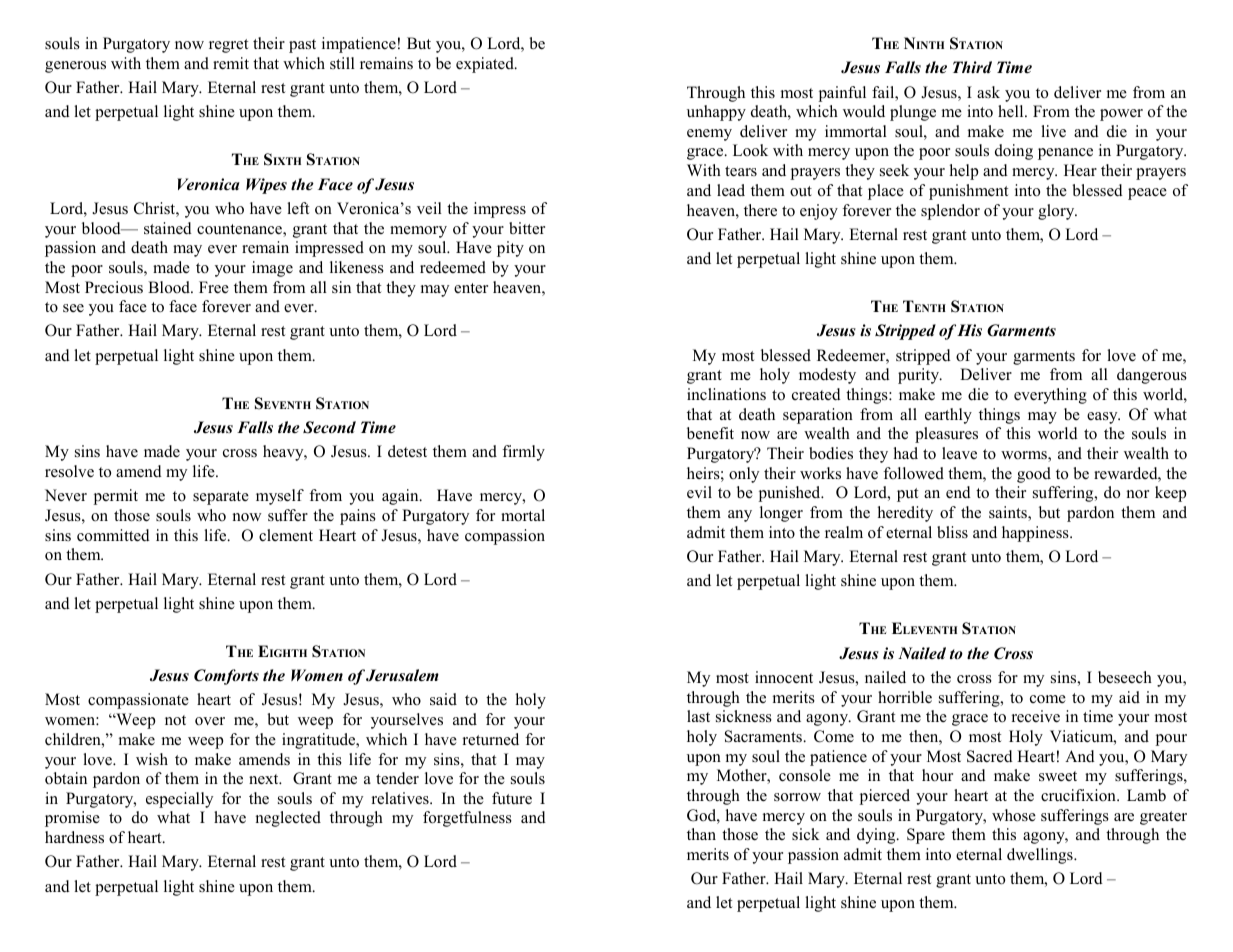 This screenshot has width=1233, height=952. Describe the element at coordinates (740, 516) in the screenshot. I see `any` at that location.
